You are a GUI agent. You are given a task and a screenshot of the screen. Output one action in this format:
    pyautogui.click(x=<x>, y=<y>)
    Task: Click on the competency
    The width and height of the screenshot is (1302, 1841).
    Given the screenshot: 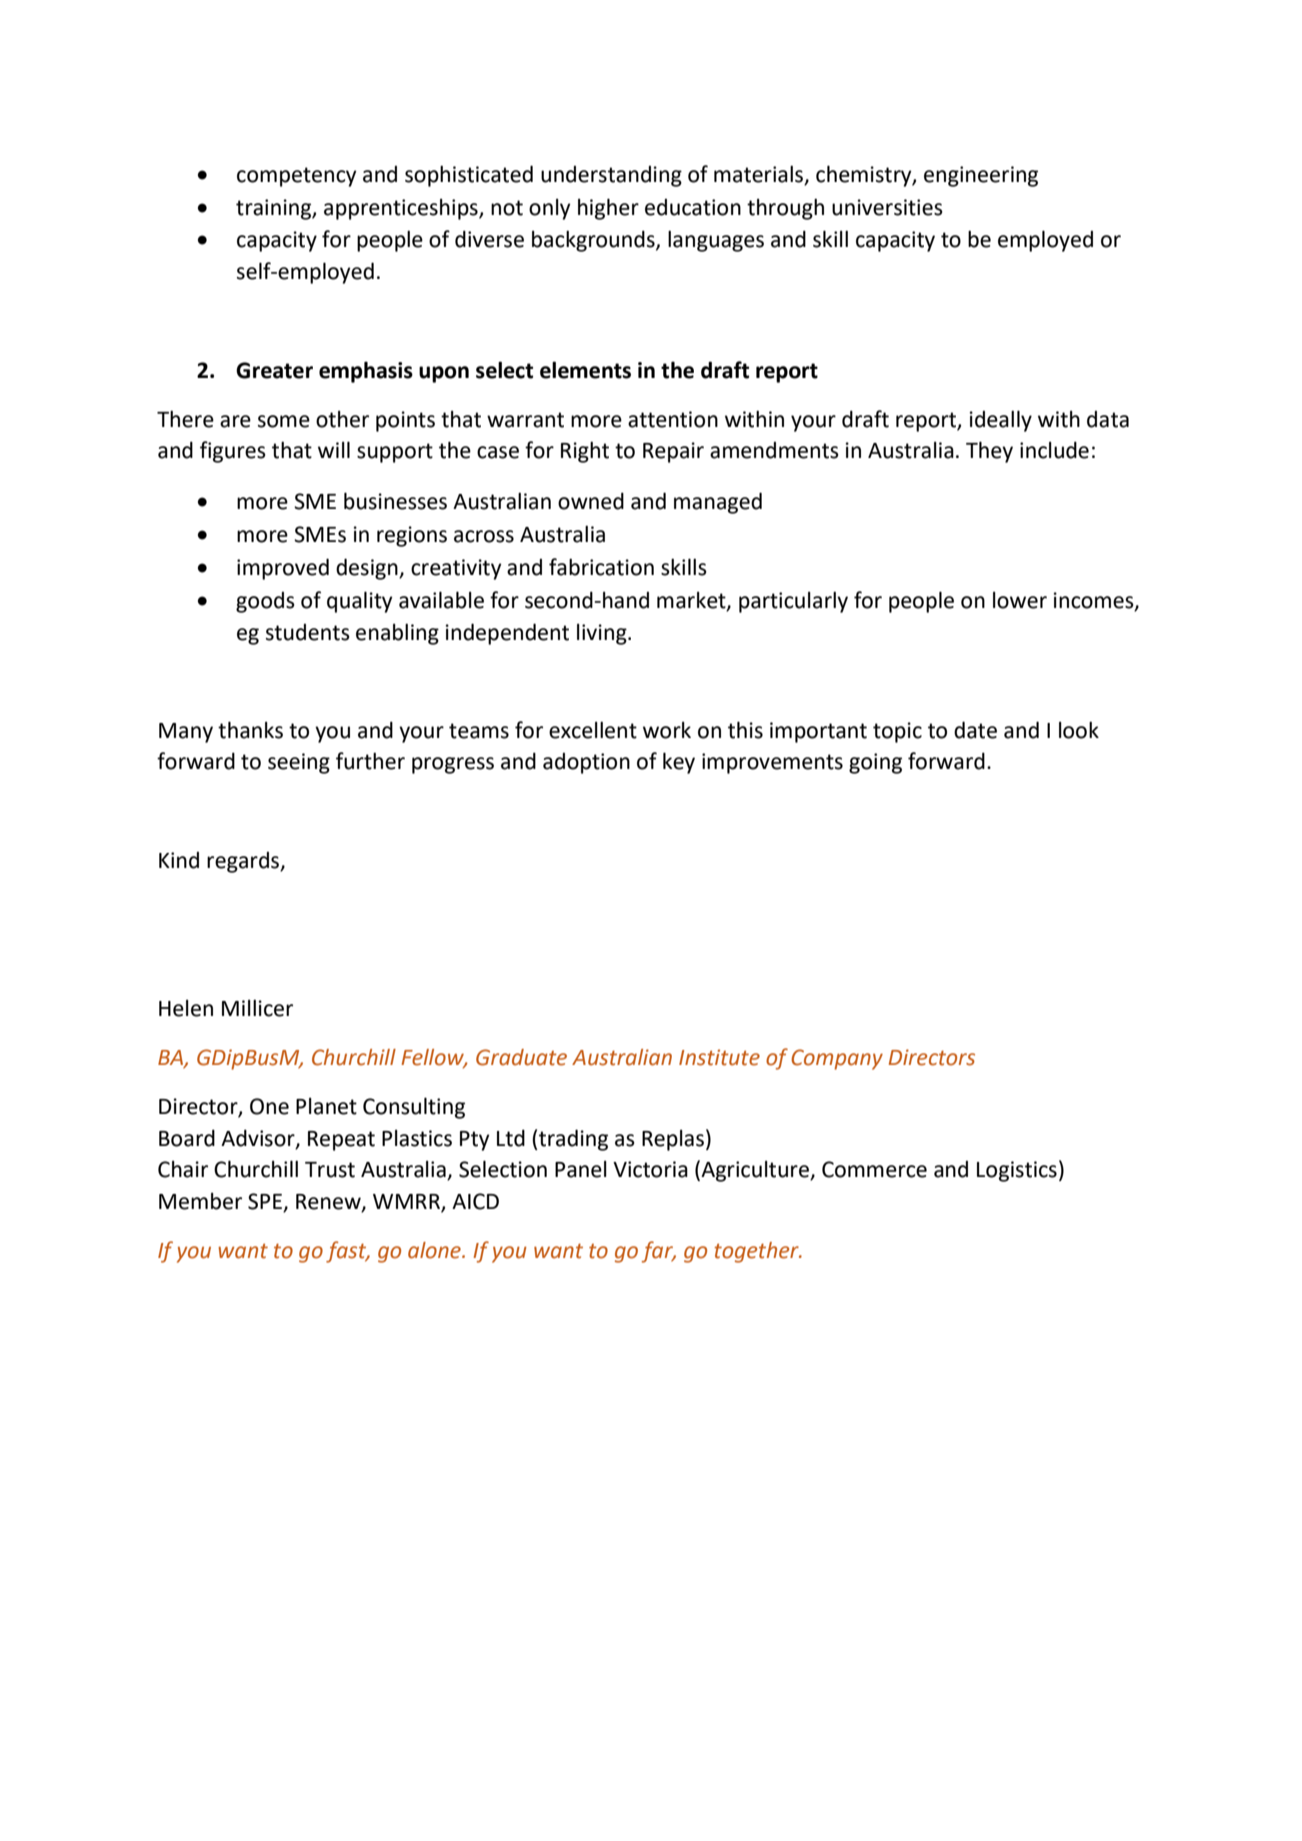 What is the action you would take?
    pyautogui.click(x=297, y=177)
